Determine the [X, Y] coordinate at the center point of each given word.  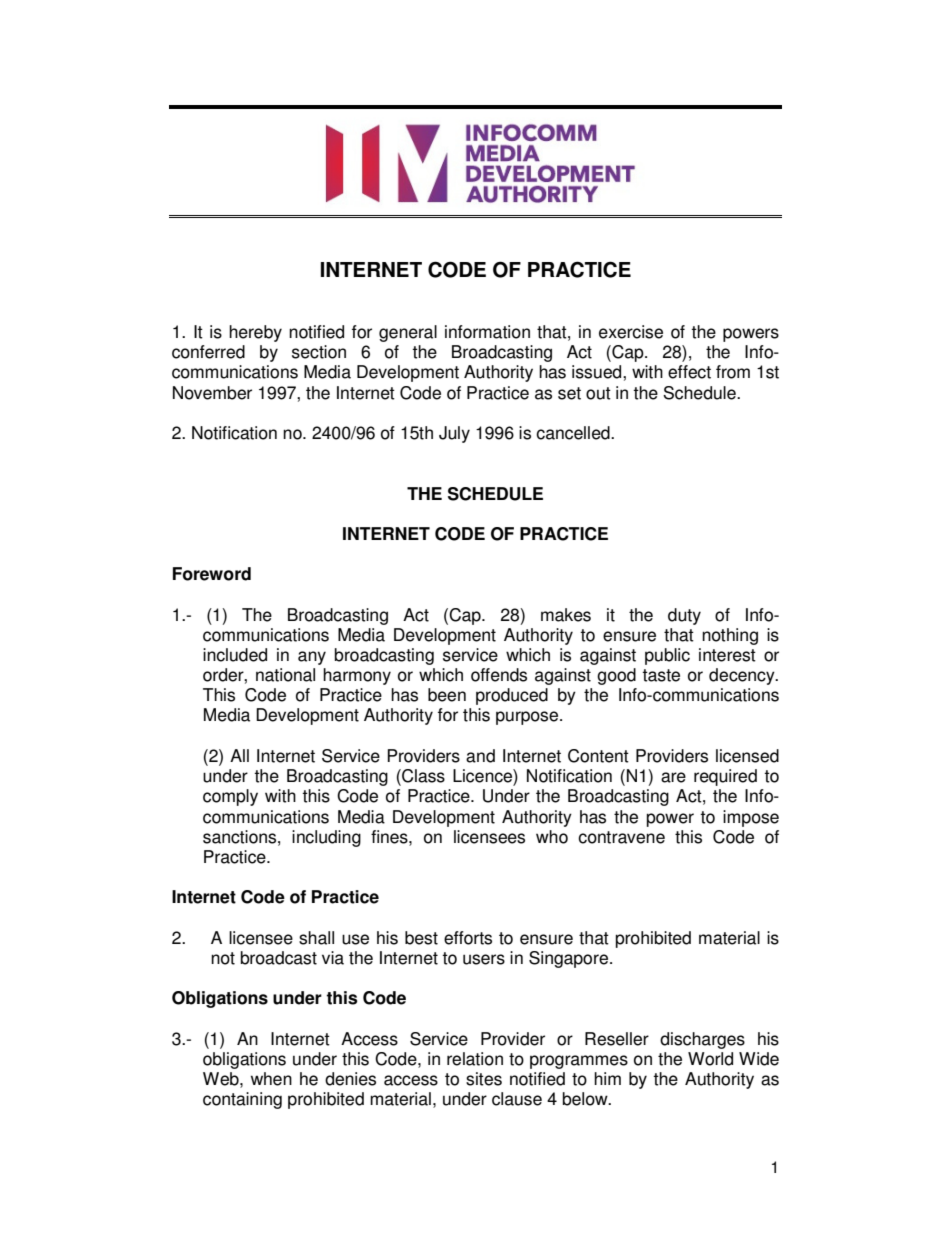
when [271, 1079]
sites [484, 1079]
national [285, 675]
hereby [255, 333]
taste [661, 675]
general [408, 333]
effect [689, 372]
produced [512, 696]
